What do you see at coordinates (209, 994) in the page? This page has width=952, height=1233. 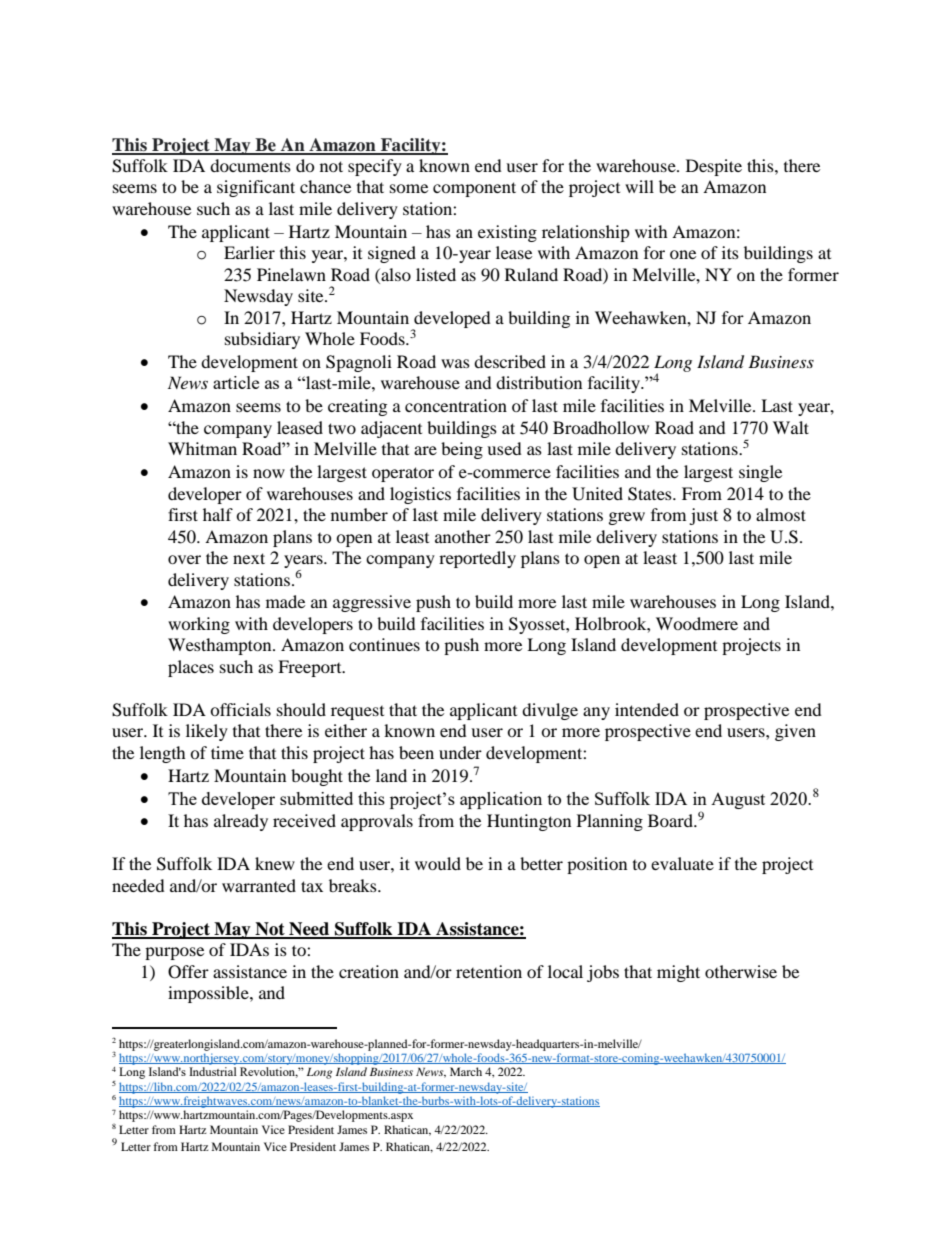 I see `impossible` at bounding box center [209, 994].
